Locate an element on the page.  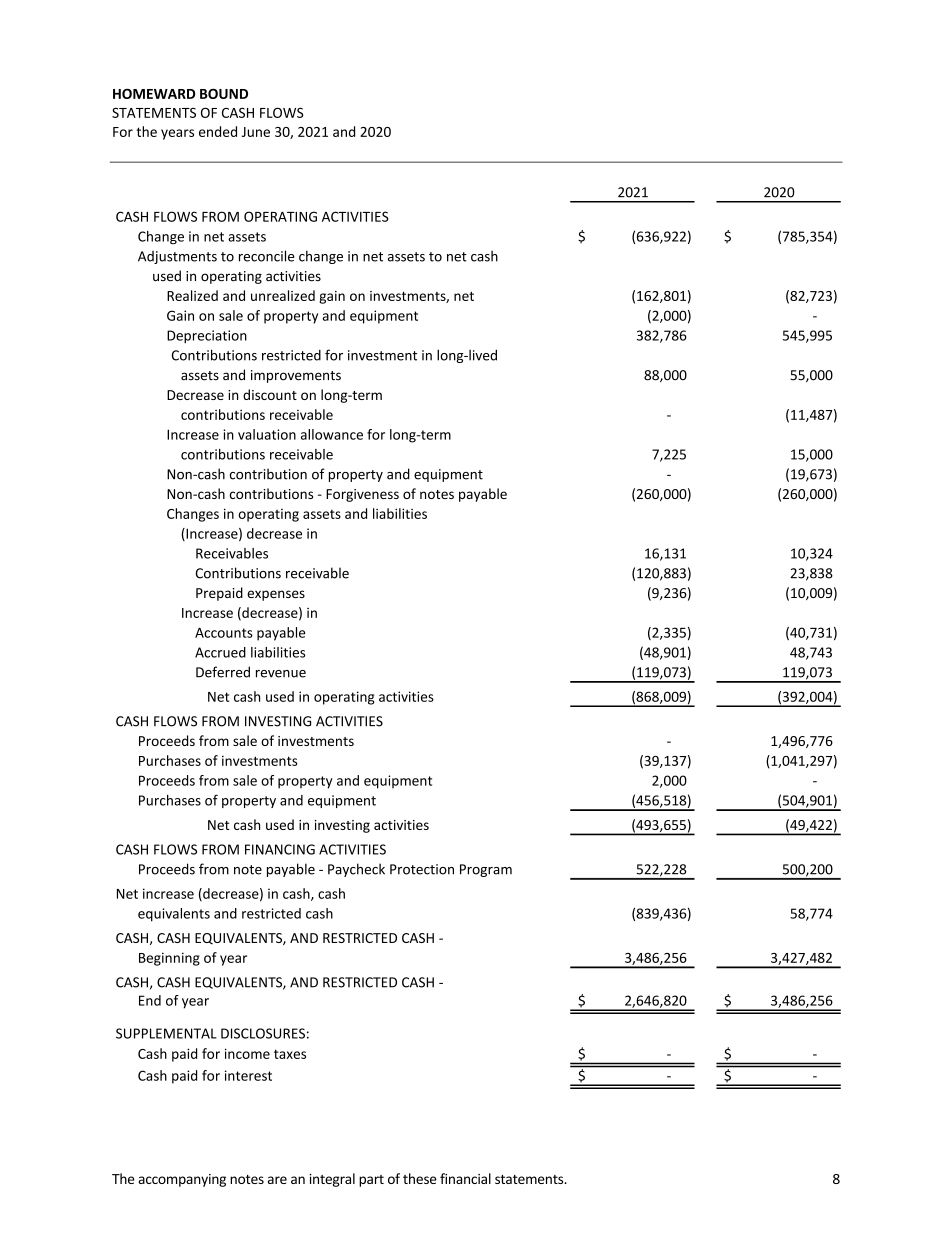
ended is located at coordinates (218, 131).
